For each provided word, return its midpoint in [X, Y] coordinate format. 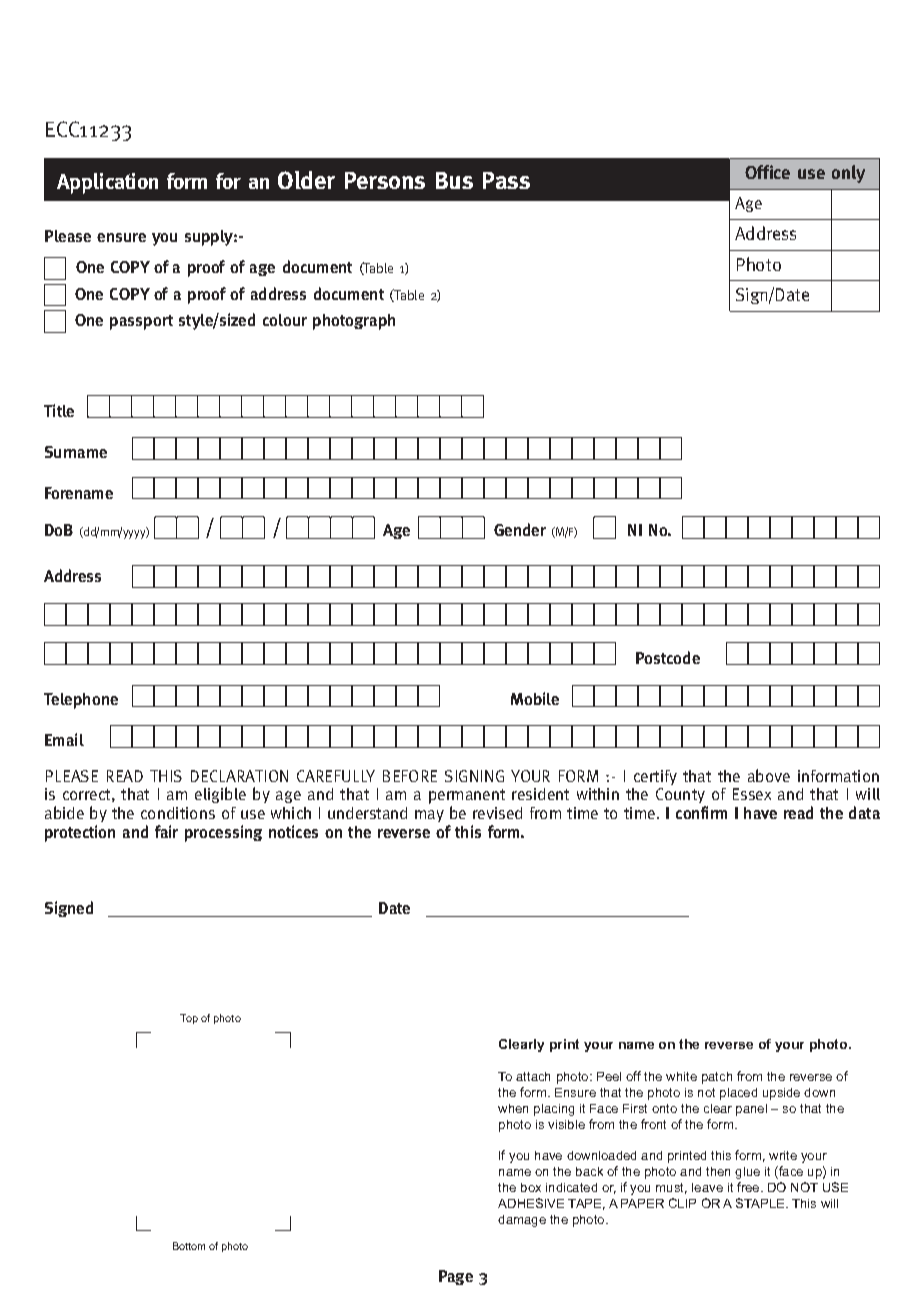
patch [717, 1078]
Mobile [535, 698]
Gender [520, 529]
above [769, 775]
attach [533, 1076]
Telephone [81, 701]
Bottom [189, 1246]
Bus [454, 180]
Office [767, 172]
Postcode [668, 657]
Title [59, 410]
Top [189, 1019]
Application [107, 183]
